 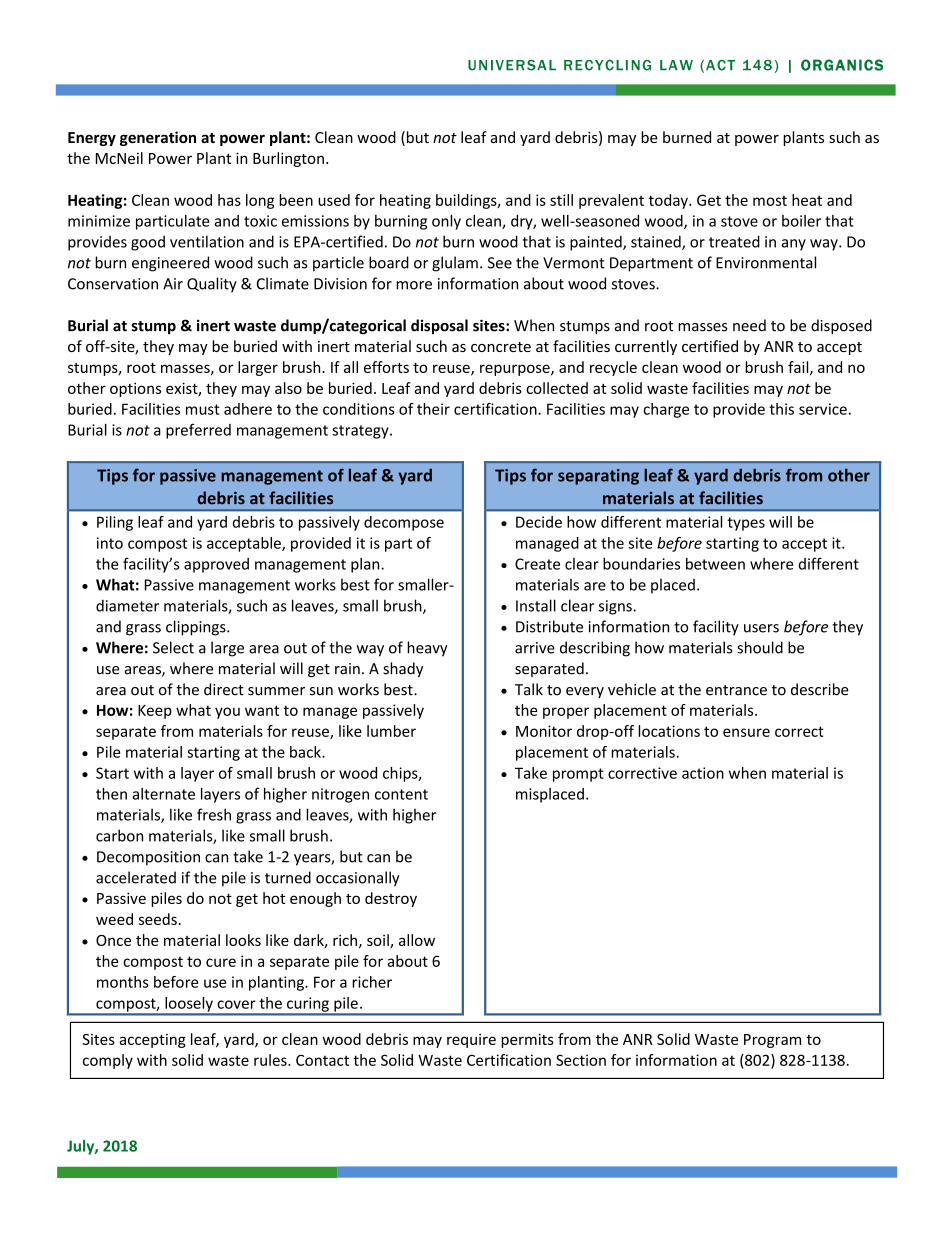 I want to click on only, so click(x=446, y=222).
